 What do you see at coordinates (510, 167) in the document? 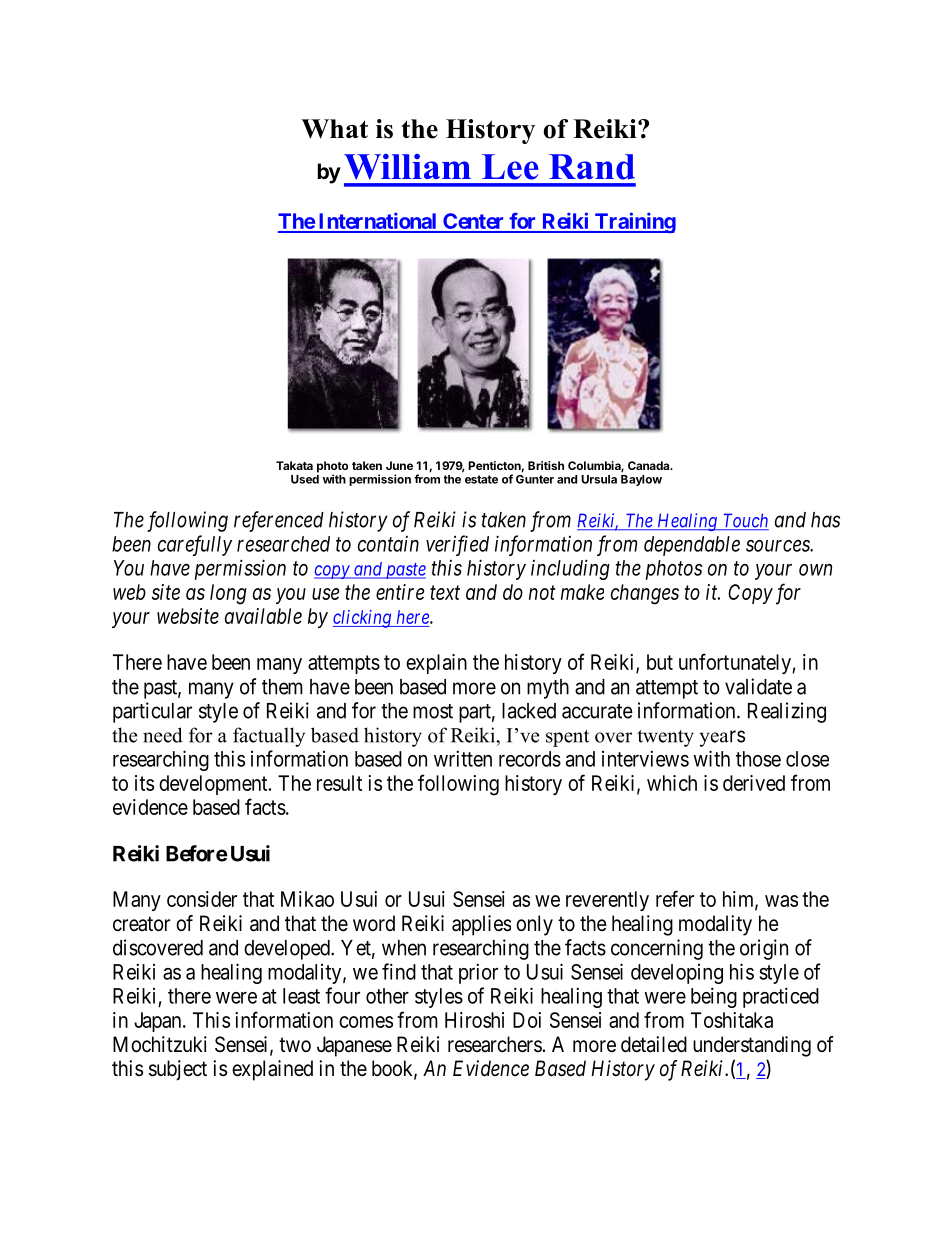
I see `Lee` at bounding box center [510, 167].
